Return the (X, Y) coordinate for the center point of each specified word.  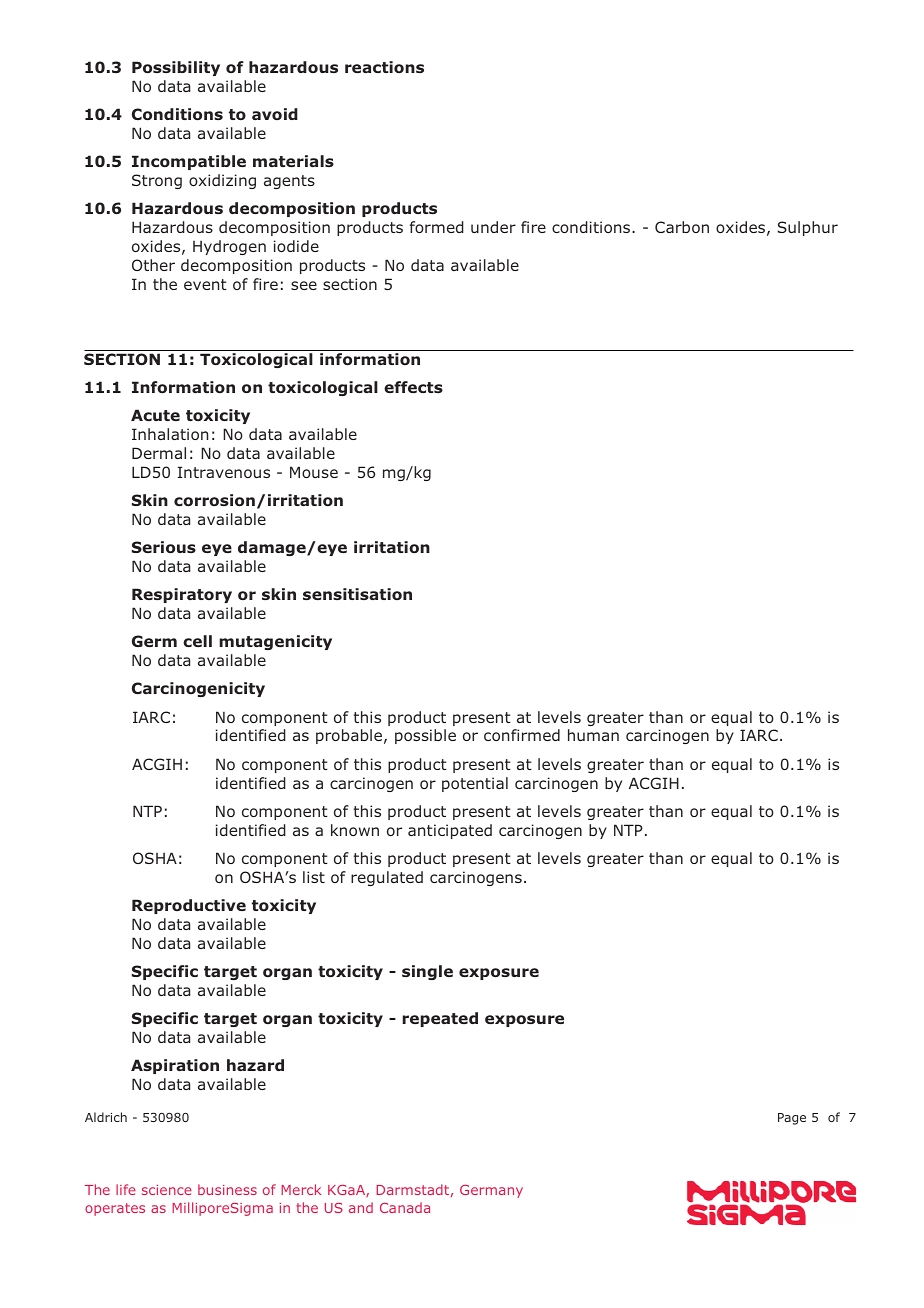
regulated (387, 878)
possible (425, 736)
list (314, 877)
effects (413, 387)
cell (197, 641)
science (167, 1190)
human (593, 735)
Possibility (176, 68)
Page (792, 1119)
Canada (405, 1207)
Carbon (682, 227)
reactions (384, 67)
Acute (155, 415)
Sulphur (807, 228)
